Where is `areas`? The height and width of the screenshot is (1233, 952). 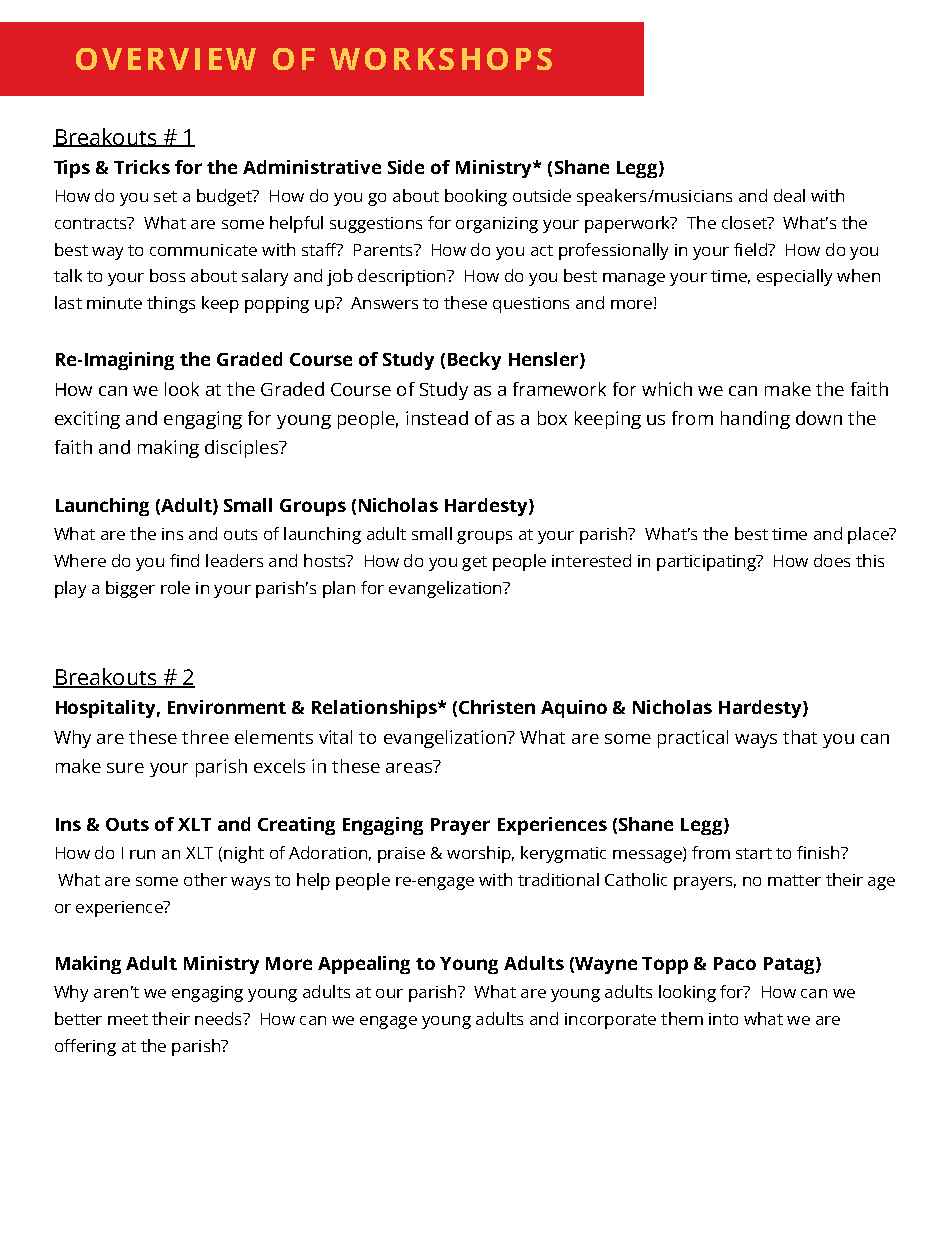
areas is located at coordinates (410, 766).
